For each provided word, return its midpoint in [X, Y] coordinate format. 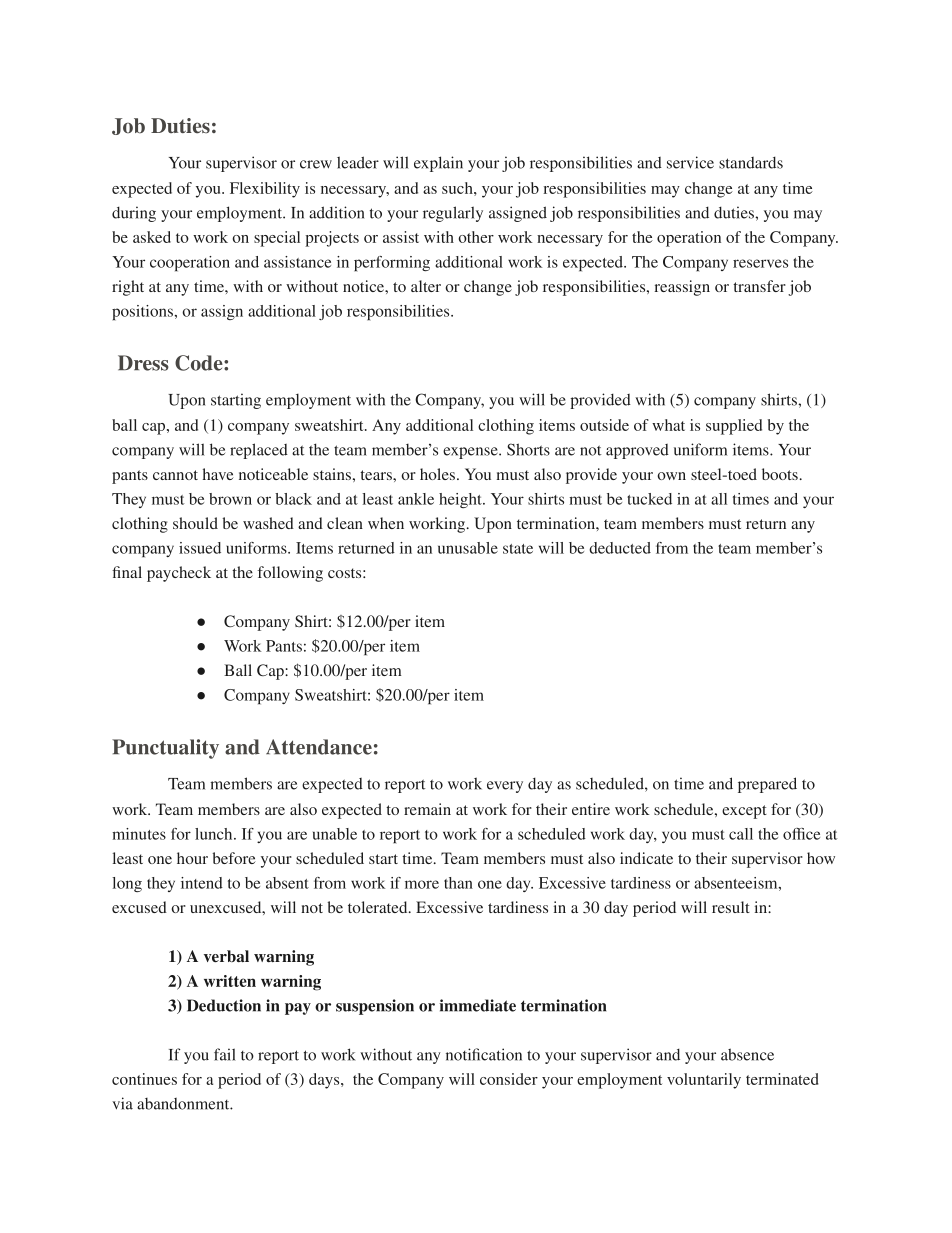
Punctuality [165, 749]
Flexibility [265, 190]
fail [225, 1054]
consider [509, 1079]
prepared [767, 785]
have [218, 474]
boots [780, 474]
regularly [453, 214]
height [461, 500]
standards [751, 163]
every [505, 787]
